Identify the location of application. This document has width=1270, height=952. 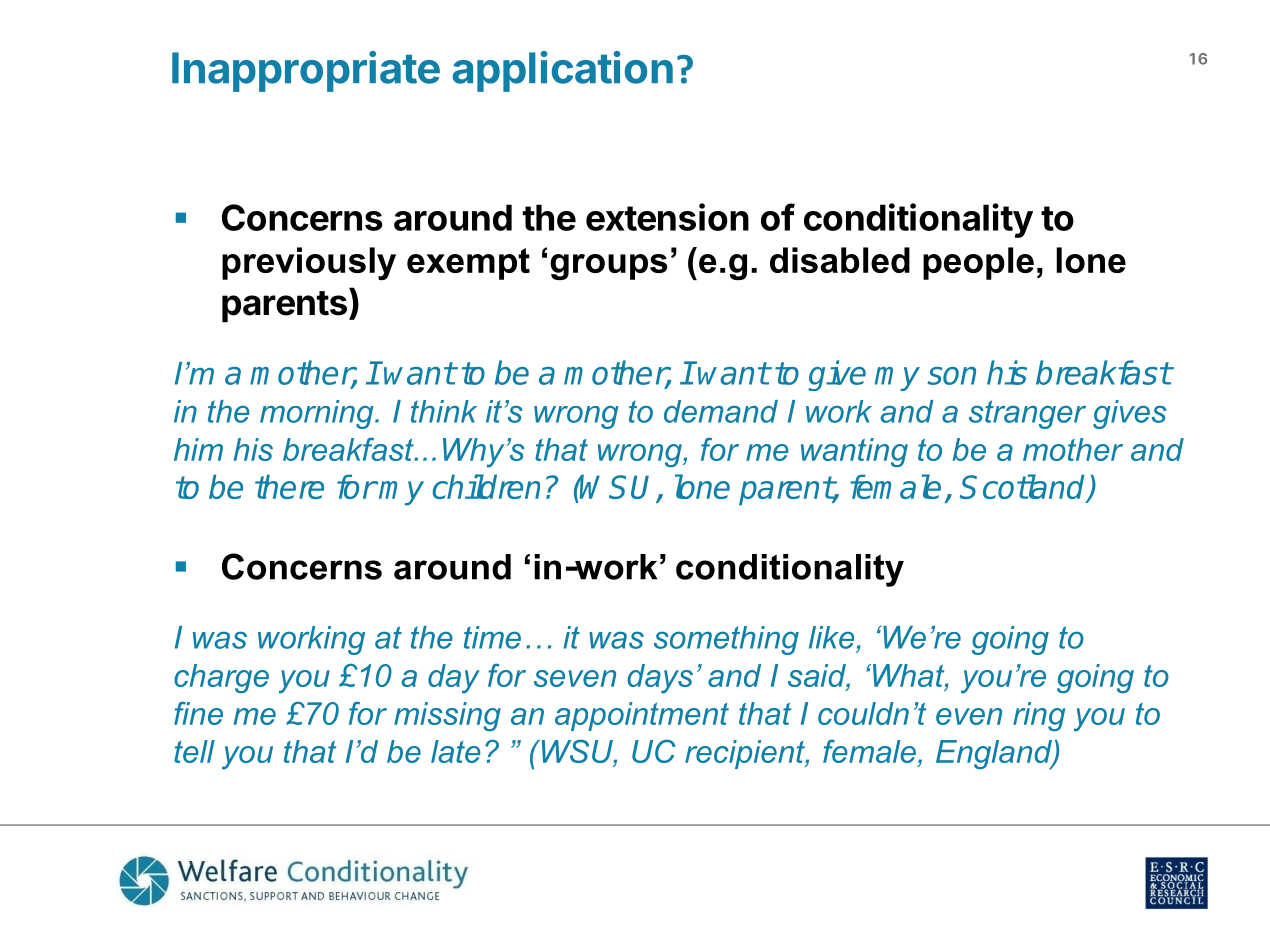
(563, 71).
